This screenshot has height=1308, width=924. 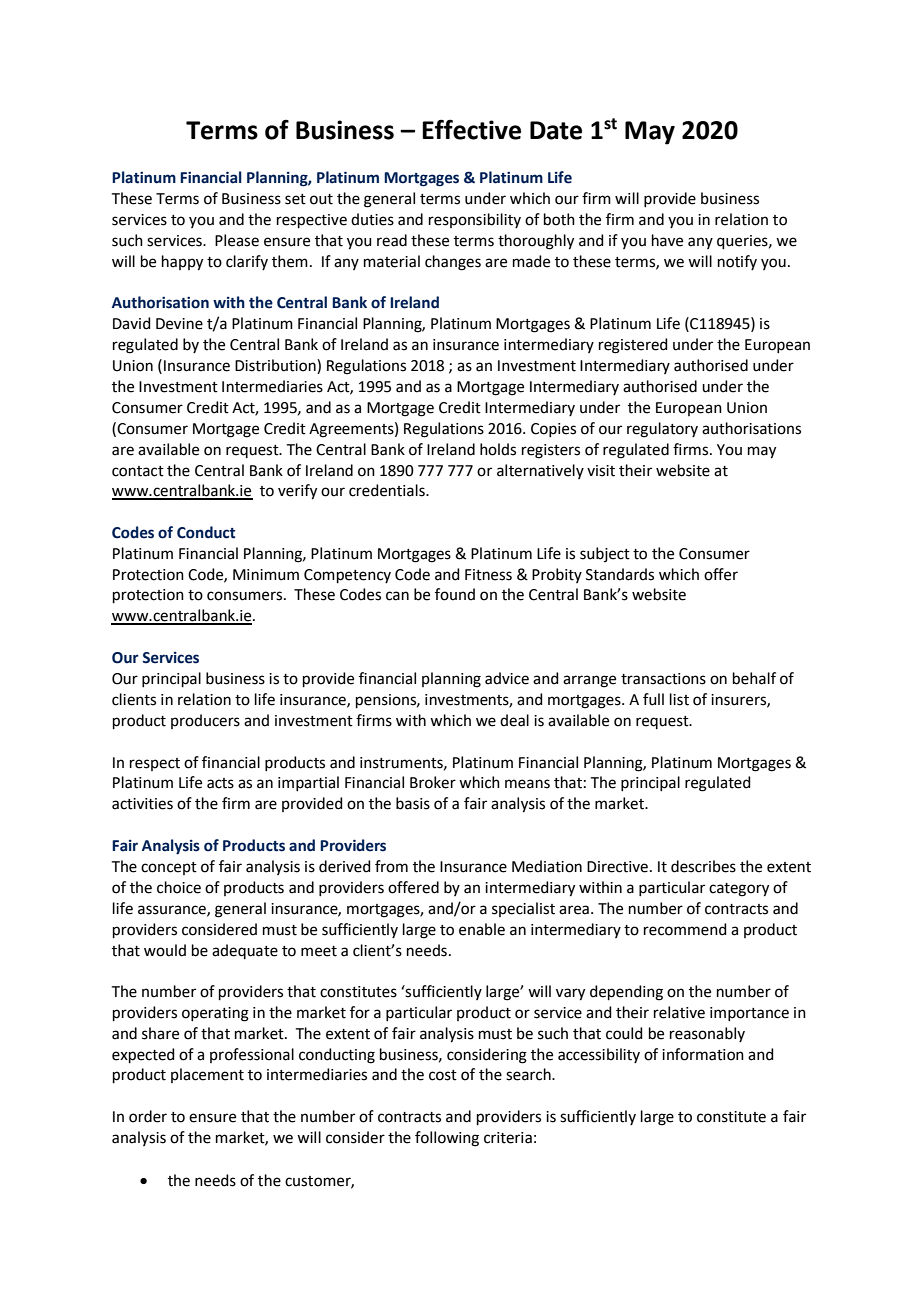 I want to click on have, so click(x=667, y=240).
